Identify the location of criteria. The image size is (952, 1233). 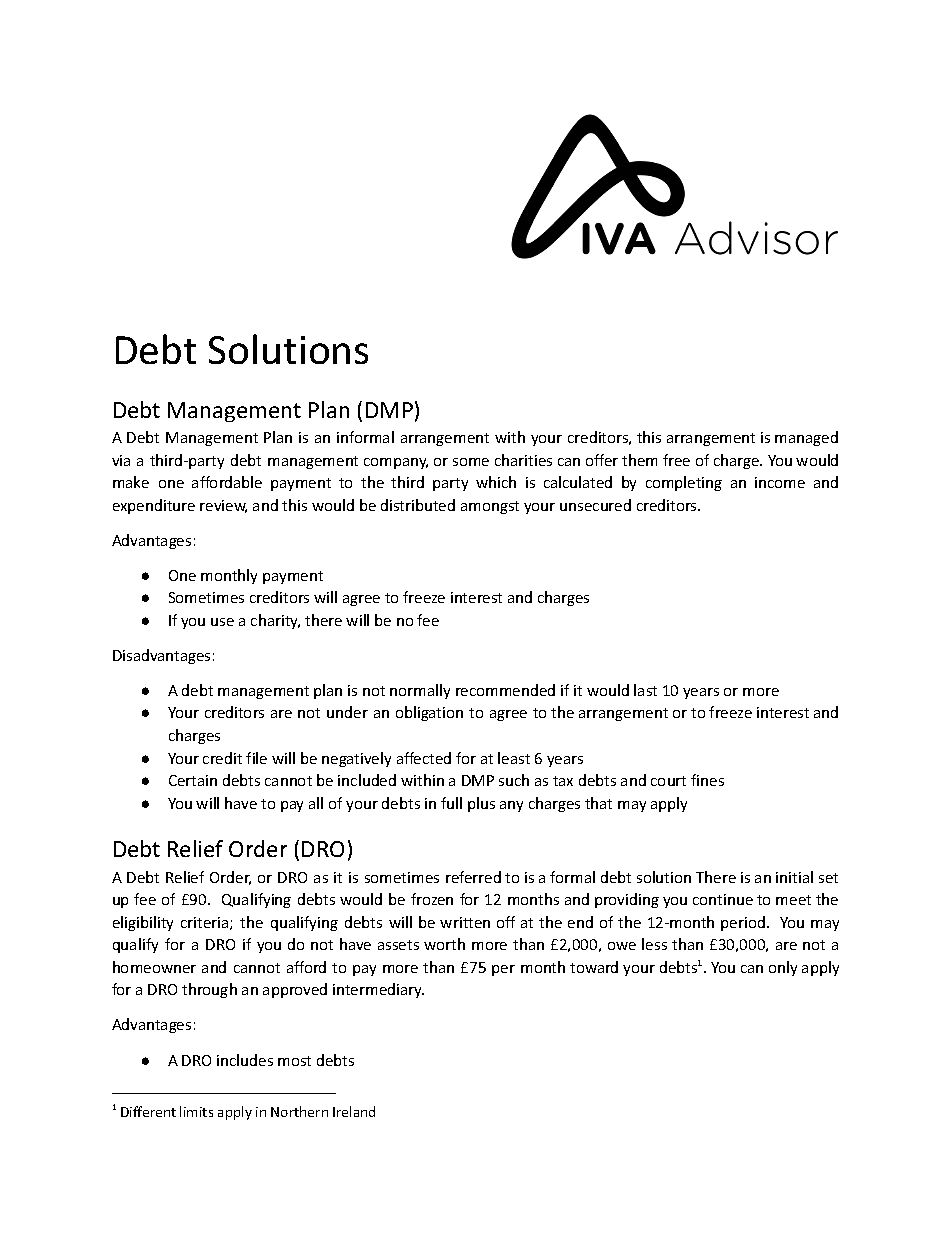
(206, 923).
